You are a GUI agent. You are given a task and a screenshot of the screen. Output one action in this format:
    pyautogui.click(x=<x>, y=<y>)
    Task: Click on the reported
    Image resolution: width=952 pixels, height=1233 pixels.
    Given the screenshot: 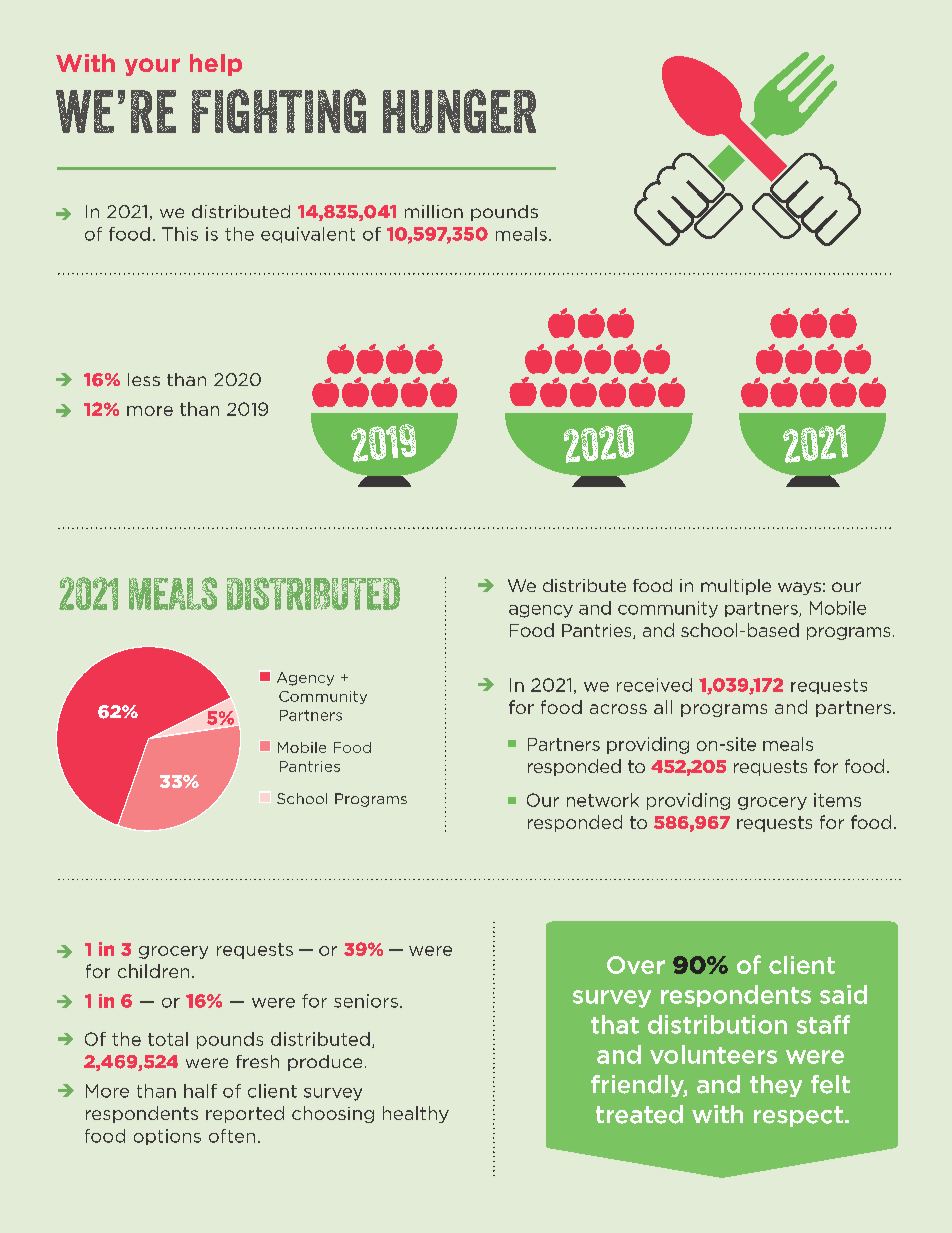 What is the action you would take?
    pyautogui.click(x=245, y=1114)
